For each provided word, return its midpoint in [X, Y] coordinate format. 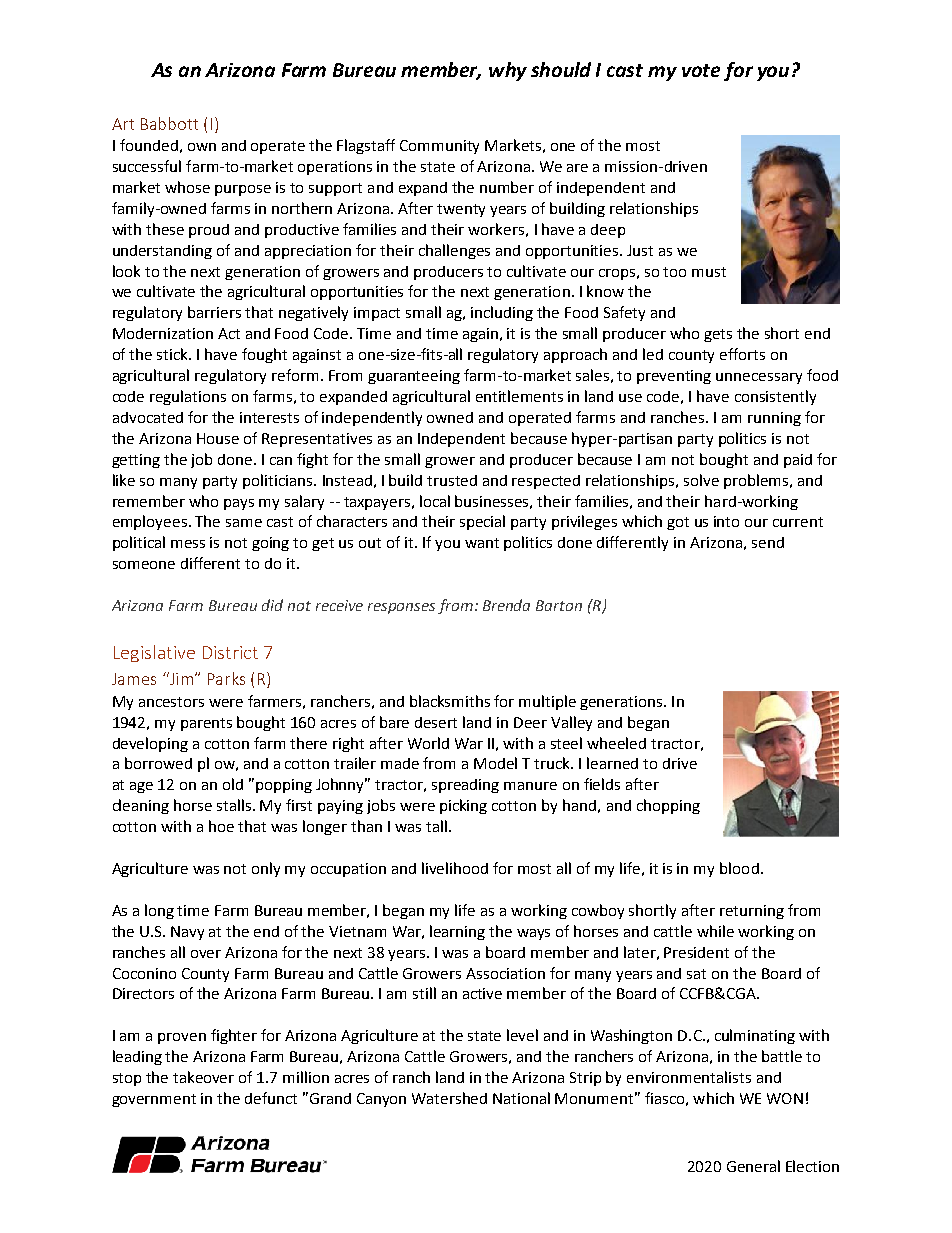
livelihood [455, 868]
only [266, 869]
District [230, 652]
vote [701, 70]
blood [739, 868]
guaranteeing [414, 377]
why [508, 71]
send [768, 542]
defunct [271, 1098]
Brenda [506, 605]
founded [149, 145]
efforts [742, 354]
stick [174, 354]
